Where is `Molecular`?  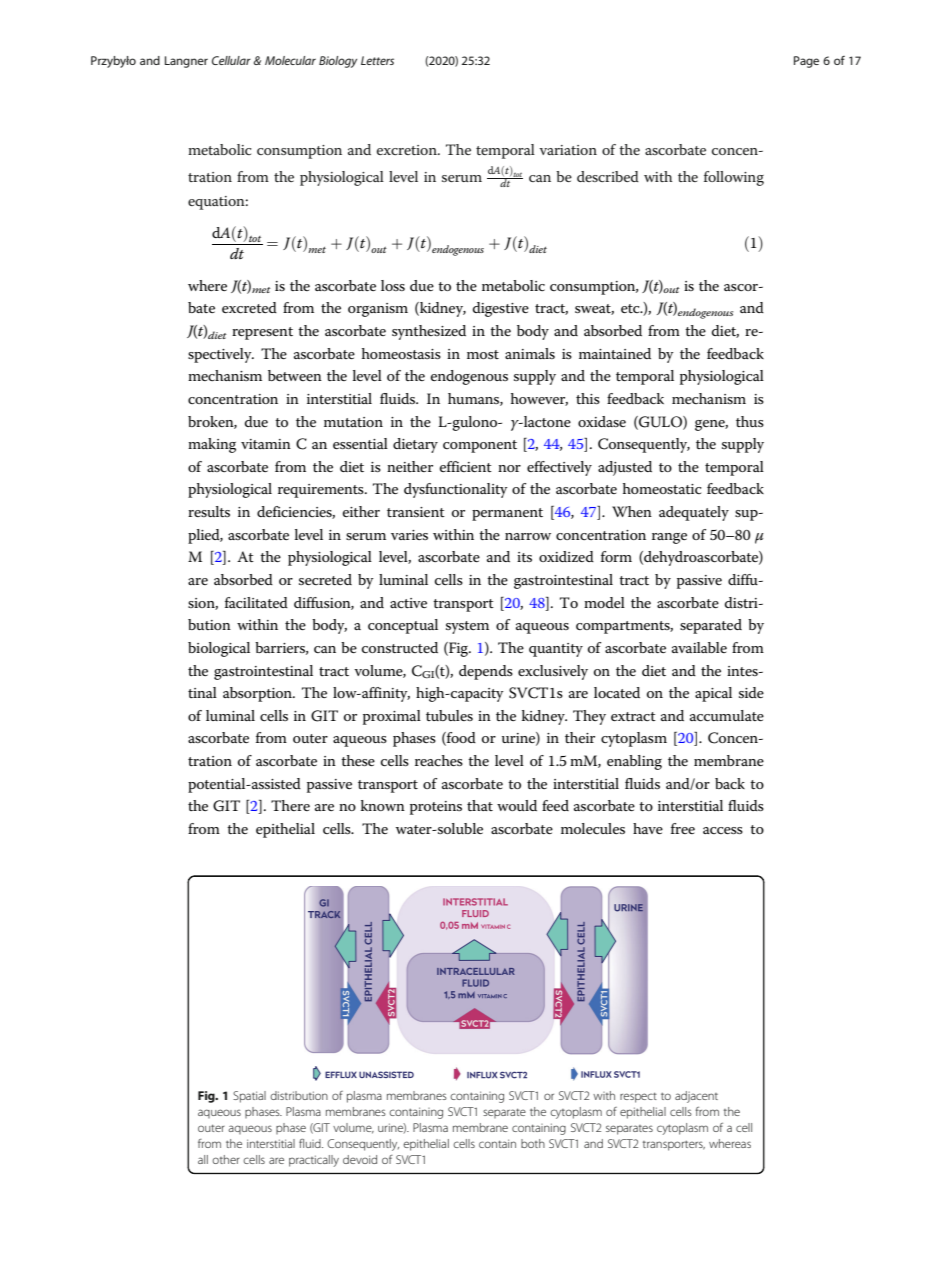
Molecular is located at coordinates (290, 60).
